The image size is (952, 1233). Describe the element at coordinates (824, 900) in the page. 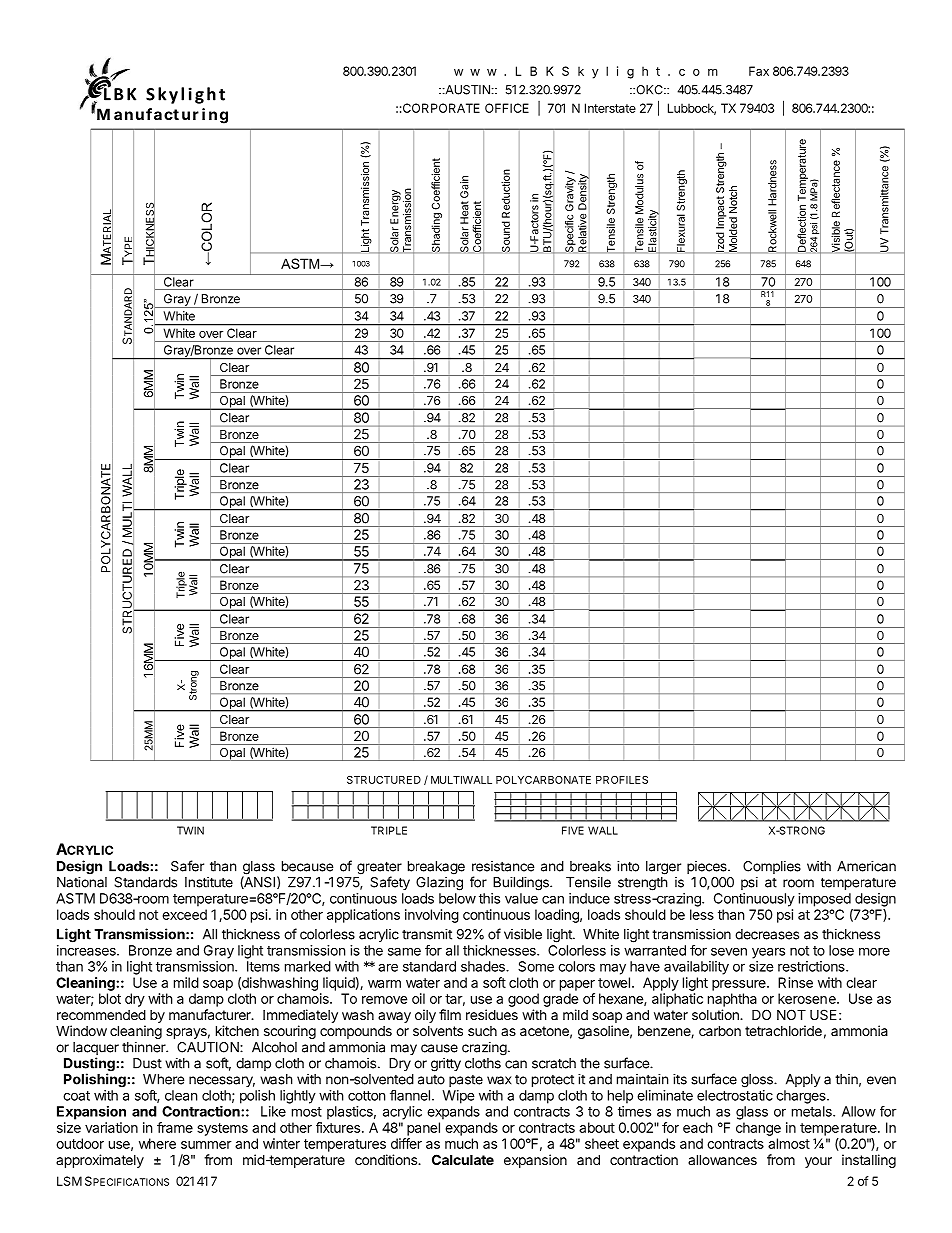

I see `imposed` at that location.
